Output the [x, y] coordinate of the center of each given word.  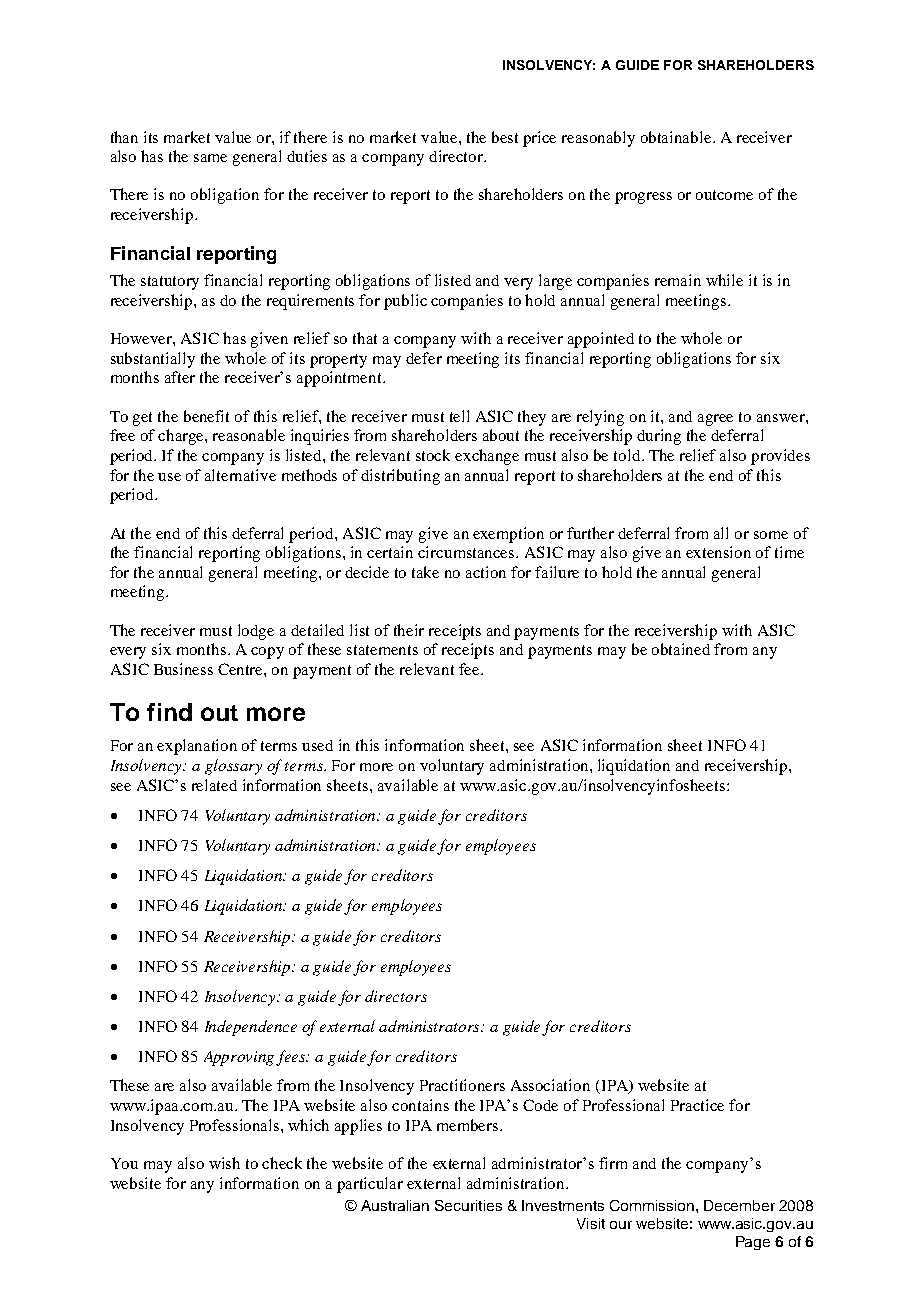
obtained [681, 649]
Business [183, 669]
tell [459, 416]
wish [224, 1163]
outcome [724, 195]
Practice [697, 1105]
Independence [251, 1028]
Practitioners [462, 1085]
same [210, 158]
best [505, 137]
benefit [206, 416]
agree [715, 420]
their [409, 630]
